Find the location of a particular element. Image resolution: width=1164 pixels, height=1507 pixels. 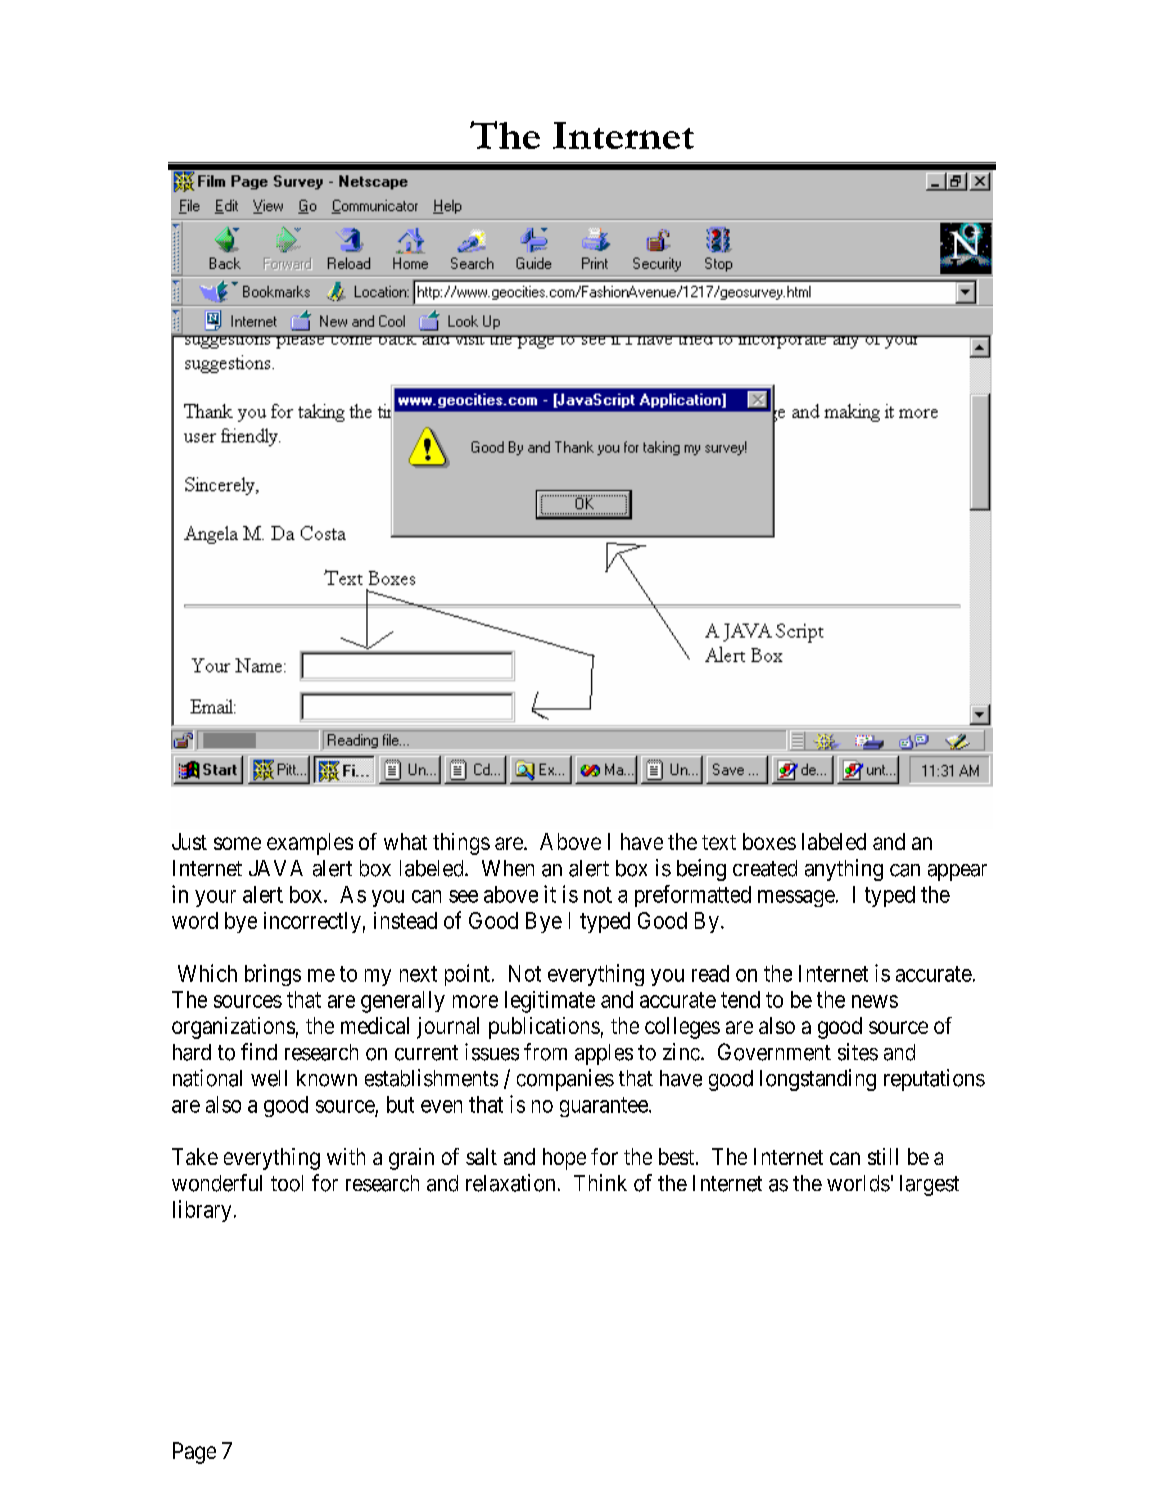

JAVA is located at coordinates (276, 868).
